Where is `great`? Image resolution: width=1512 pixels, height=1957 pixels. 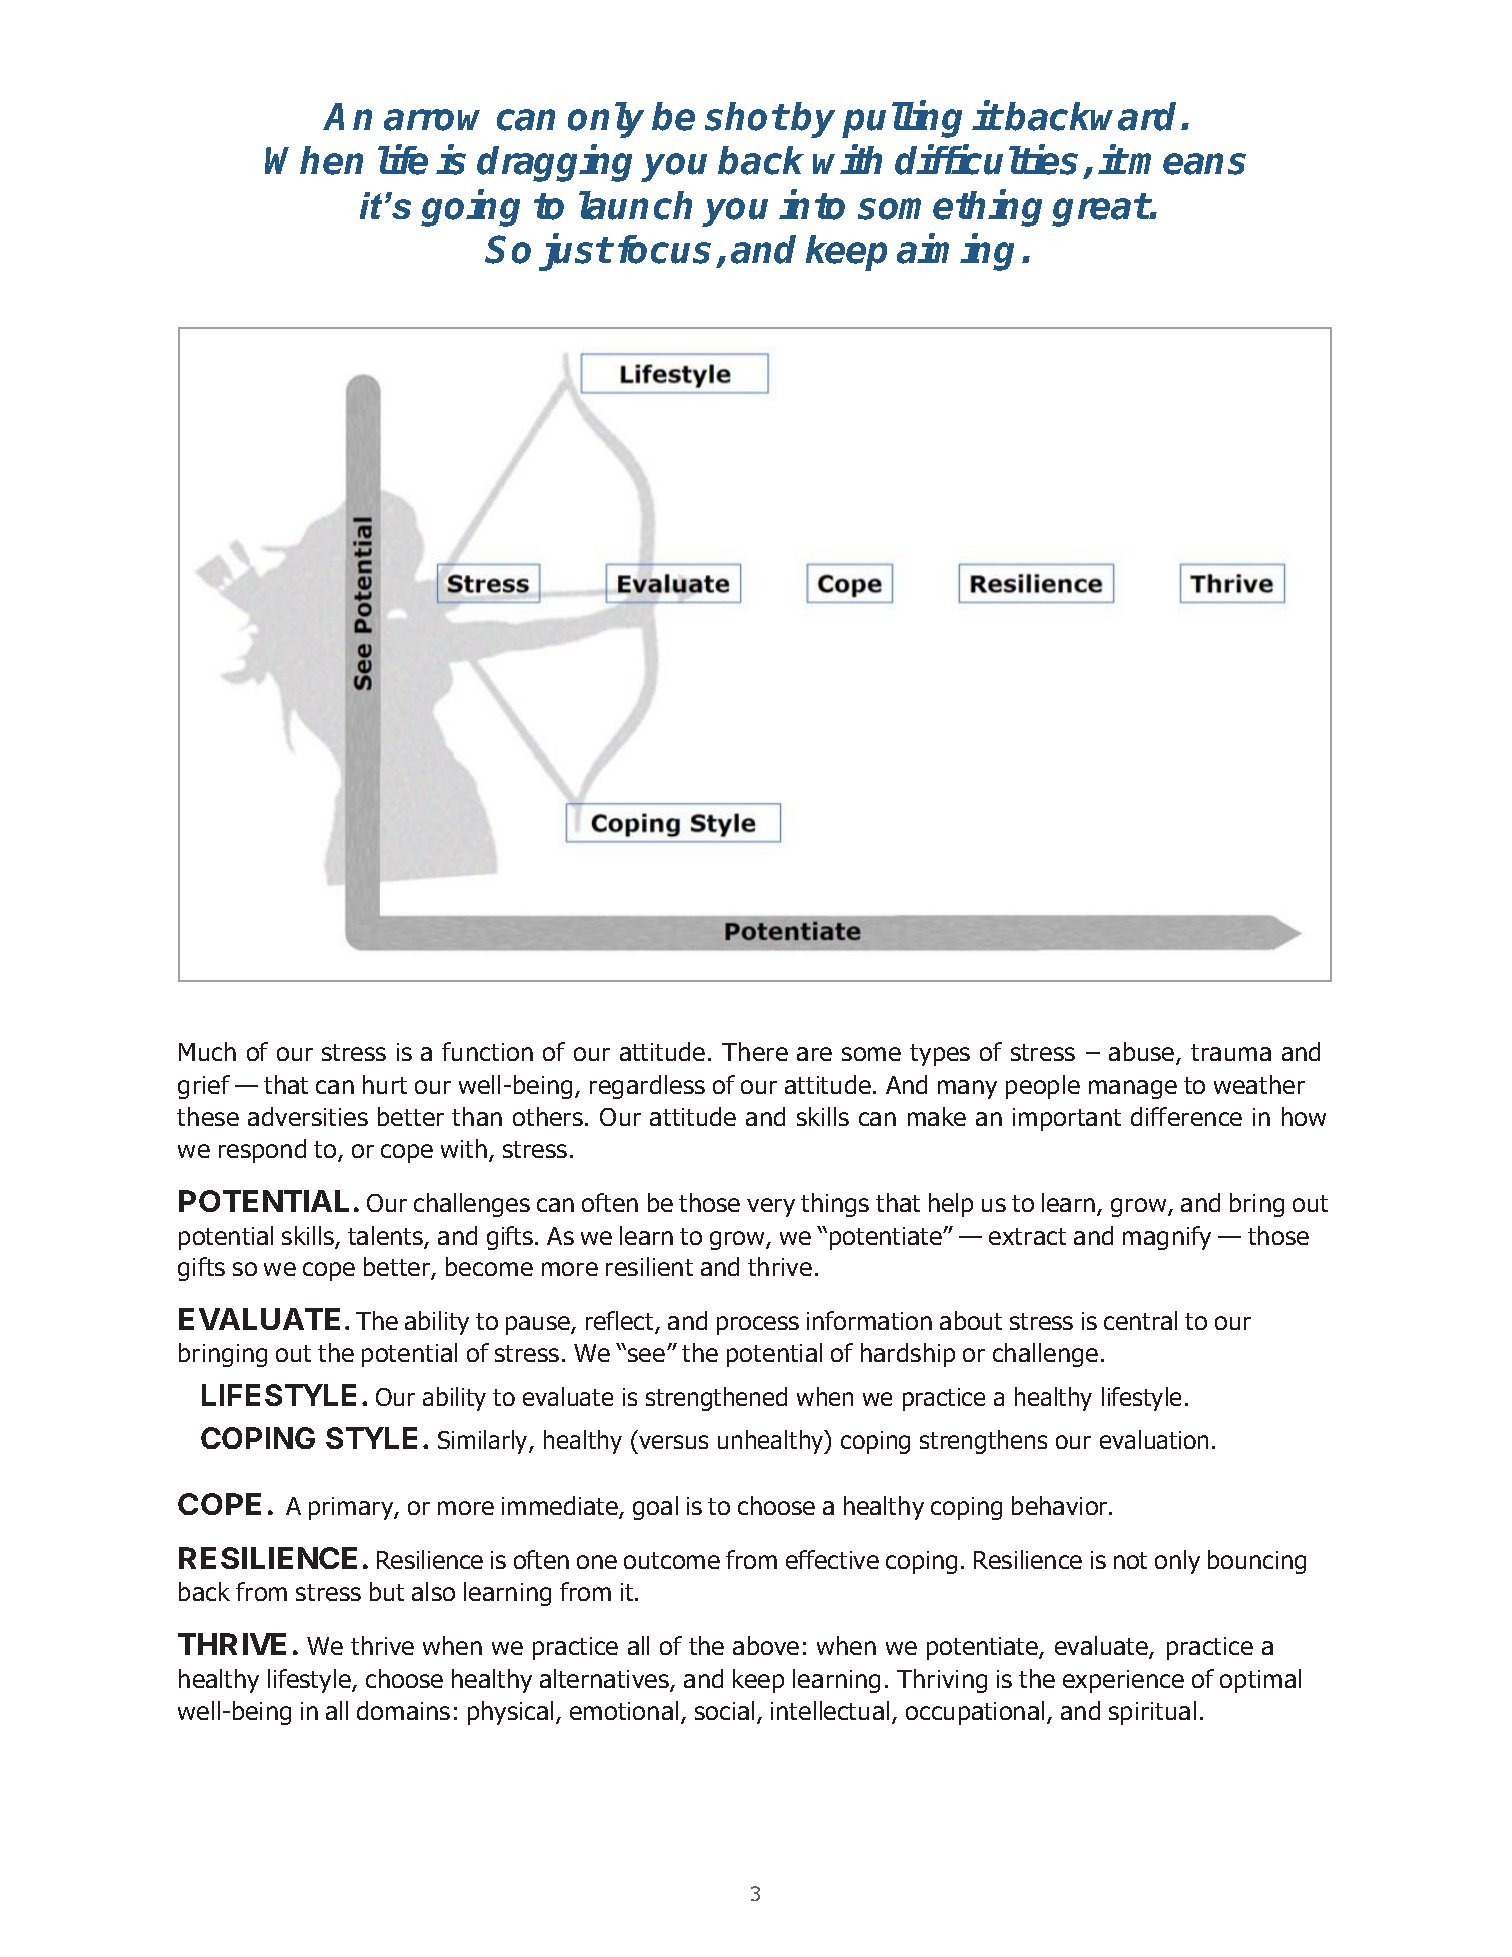 great is located at coordinates (1101, 210).
